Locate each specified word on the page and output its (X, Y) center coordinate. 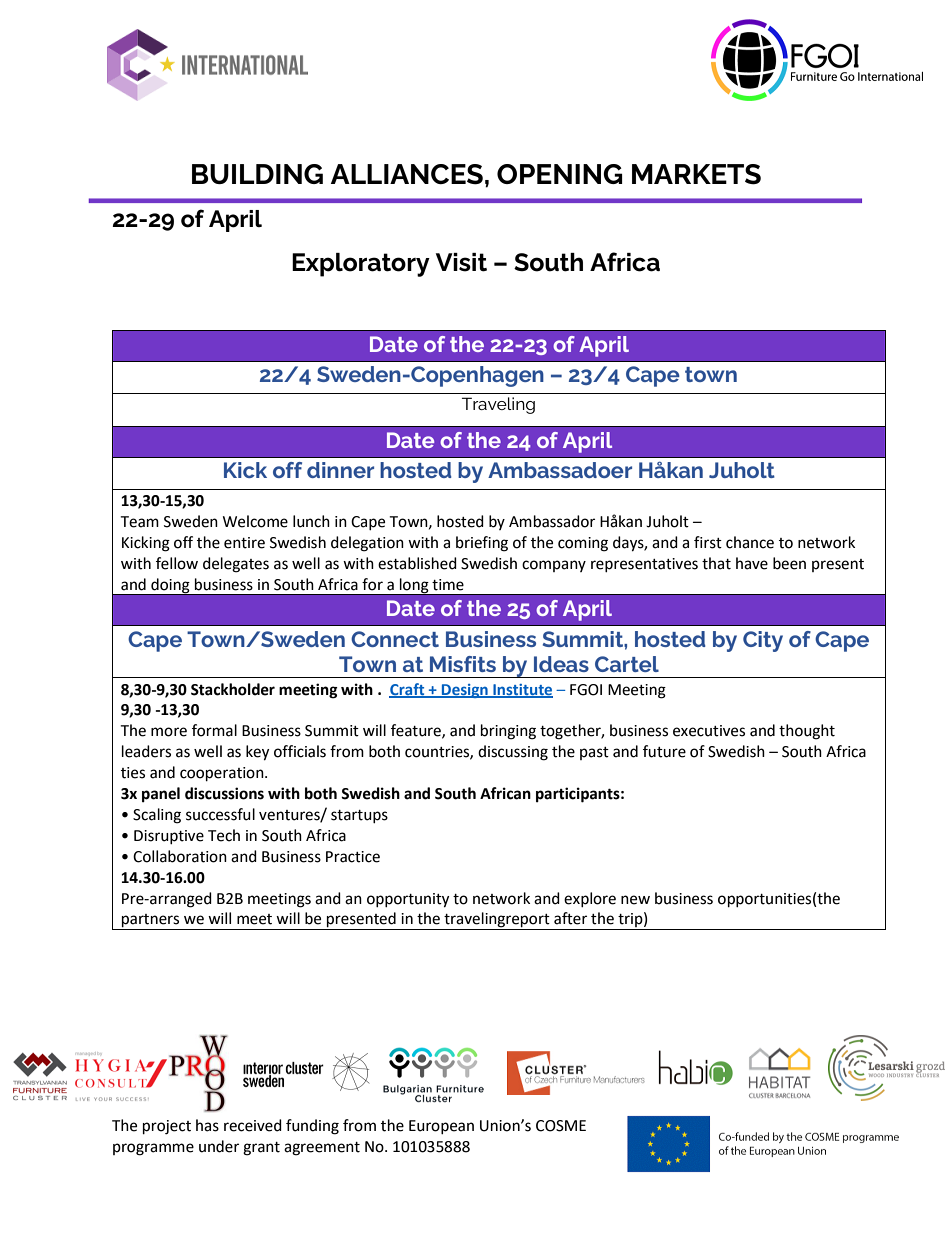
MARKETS (696, 174)
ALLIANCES (407, 174)
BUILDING (257, 174)
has (207, 1125)
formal (214, 730)
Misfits (463, 664)
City (763, 641)
